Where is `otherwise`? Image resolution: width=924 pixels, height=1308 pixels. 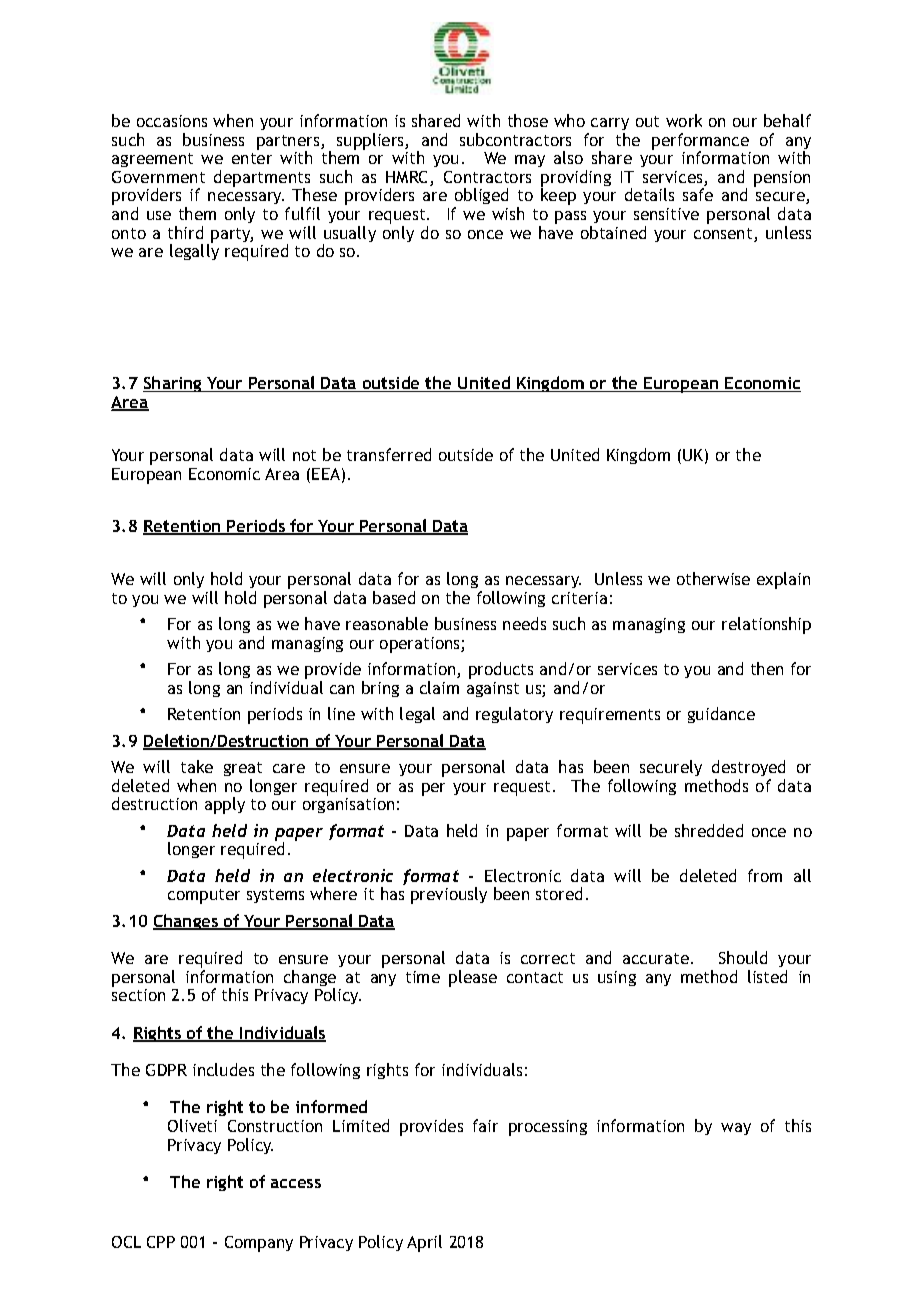 otherwise is located at coordinates (713, 578).
